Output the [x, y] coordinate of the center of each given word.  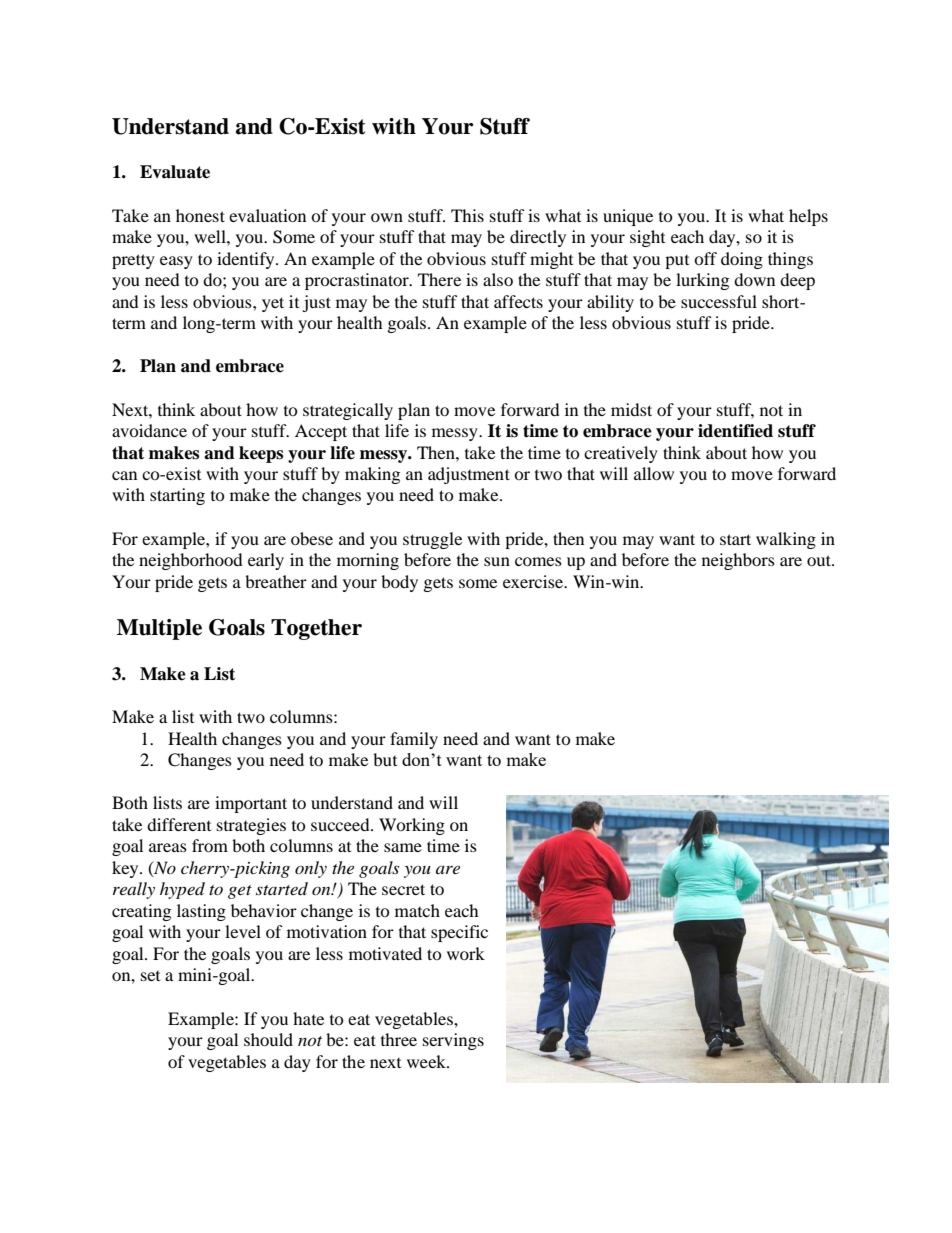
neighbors [738, 561]
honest [200, 215]
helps [808, 217]
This [467, 215]
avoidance [149, 430]
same [403, 847]
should [268, 1039]
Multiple [159, 629]
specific [459, 933]
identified [735, 431]
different [179, 824]
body [399, 583]
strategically [348, 411]
